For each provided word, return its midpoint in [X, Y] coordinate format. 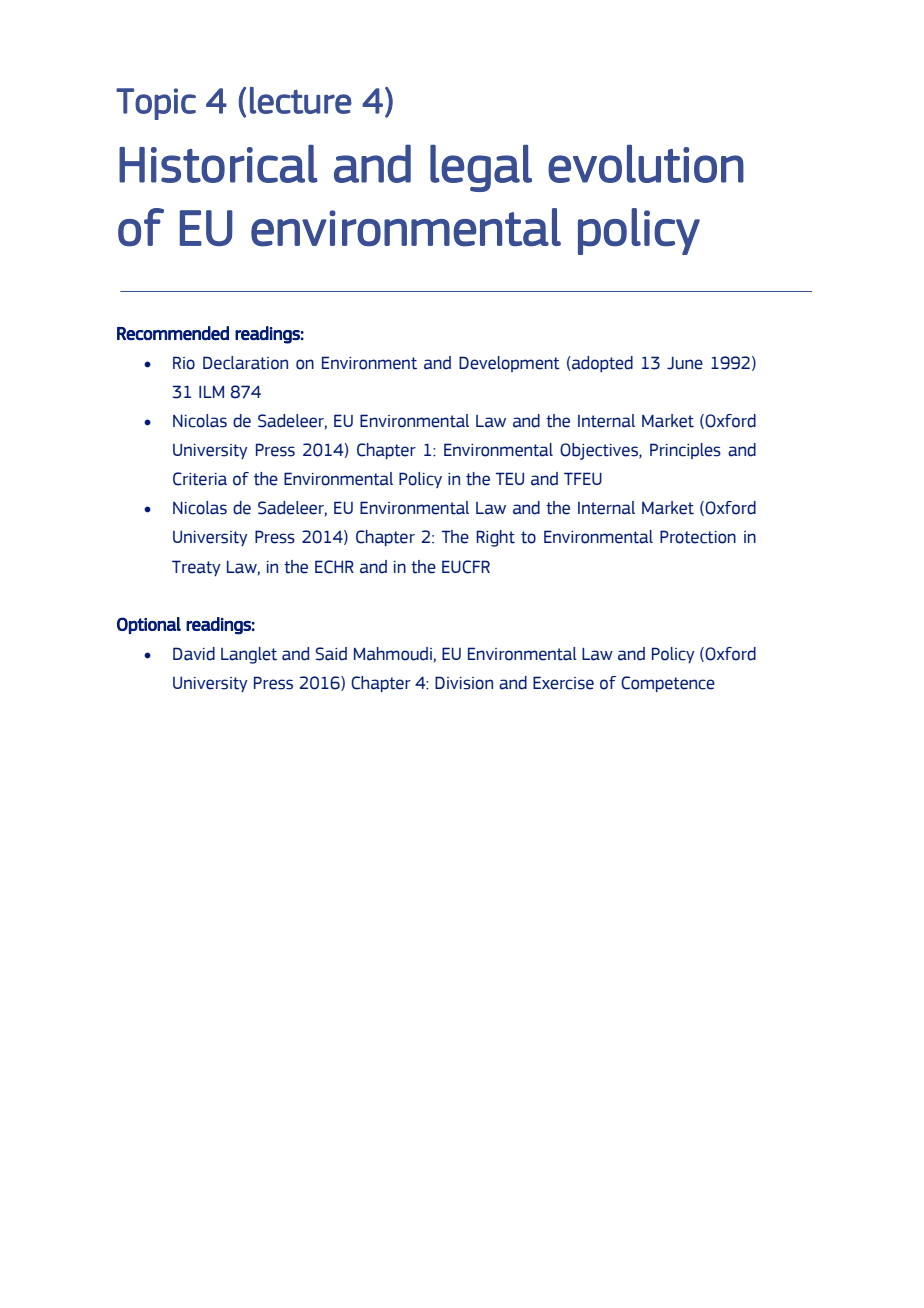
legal [481, 168]
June [685, 363]
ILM [211, 392]
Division [464, 683]
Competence [668, 684]
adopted [601, 364]
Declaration [245, 363]
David [194, 654]
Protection [698, 537]
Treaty [196, 568]
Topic [156, 104]
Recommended [173, 333]
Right [495, 538]
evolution [646, 164]
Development [509, 364]
